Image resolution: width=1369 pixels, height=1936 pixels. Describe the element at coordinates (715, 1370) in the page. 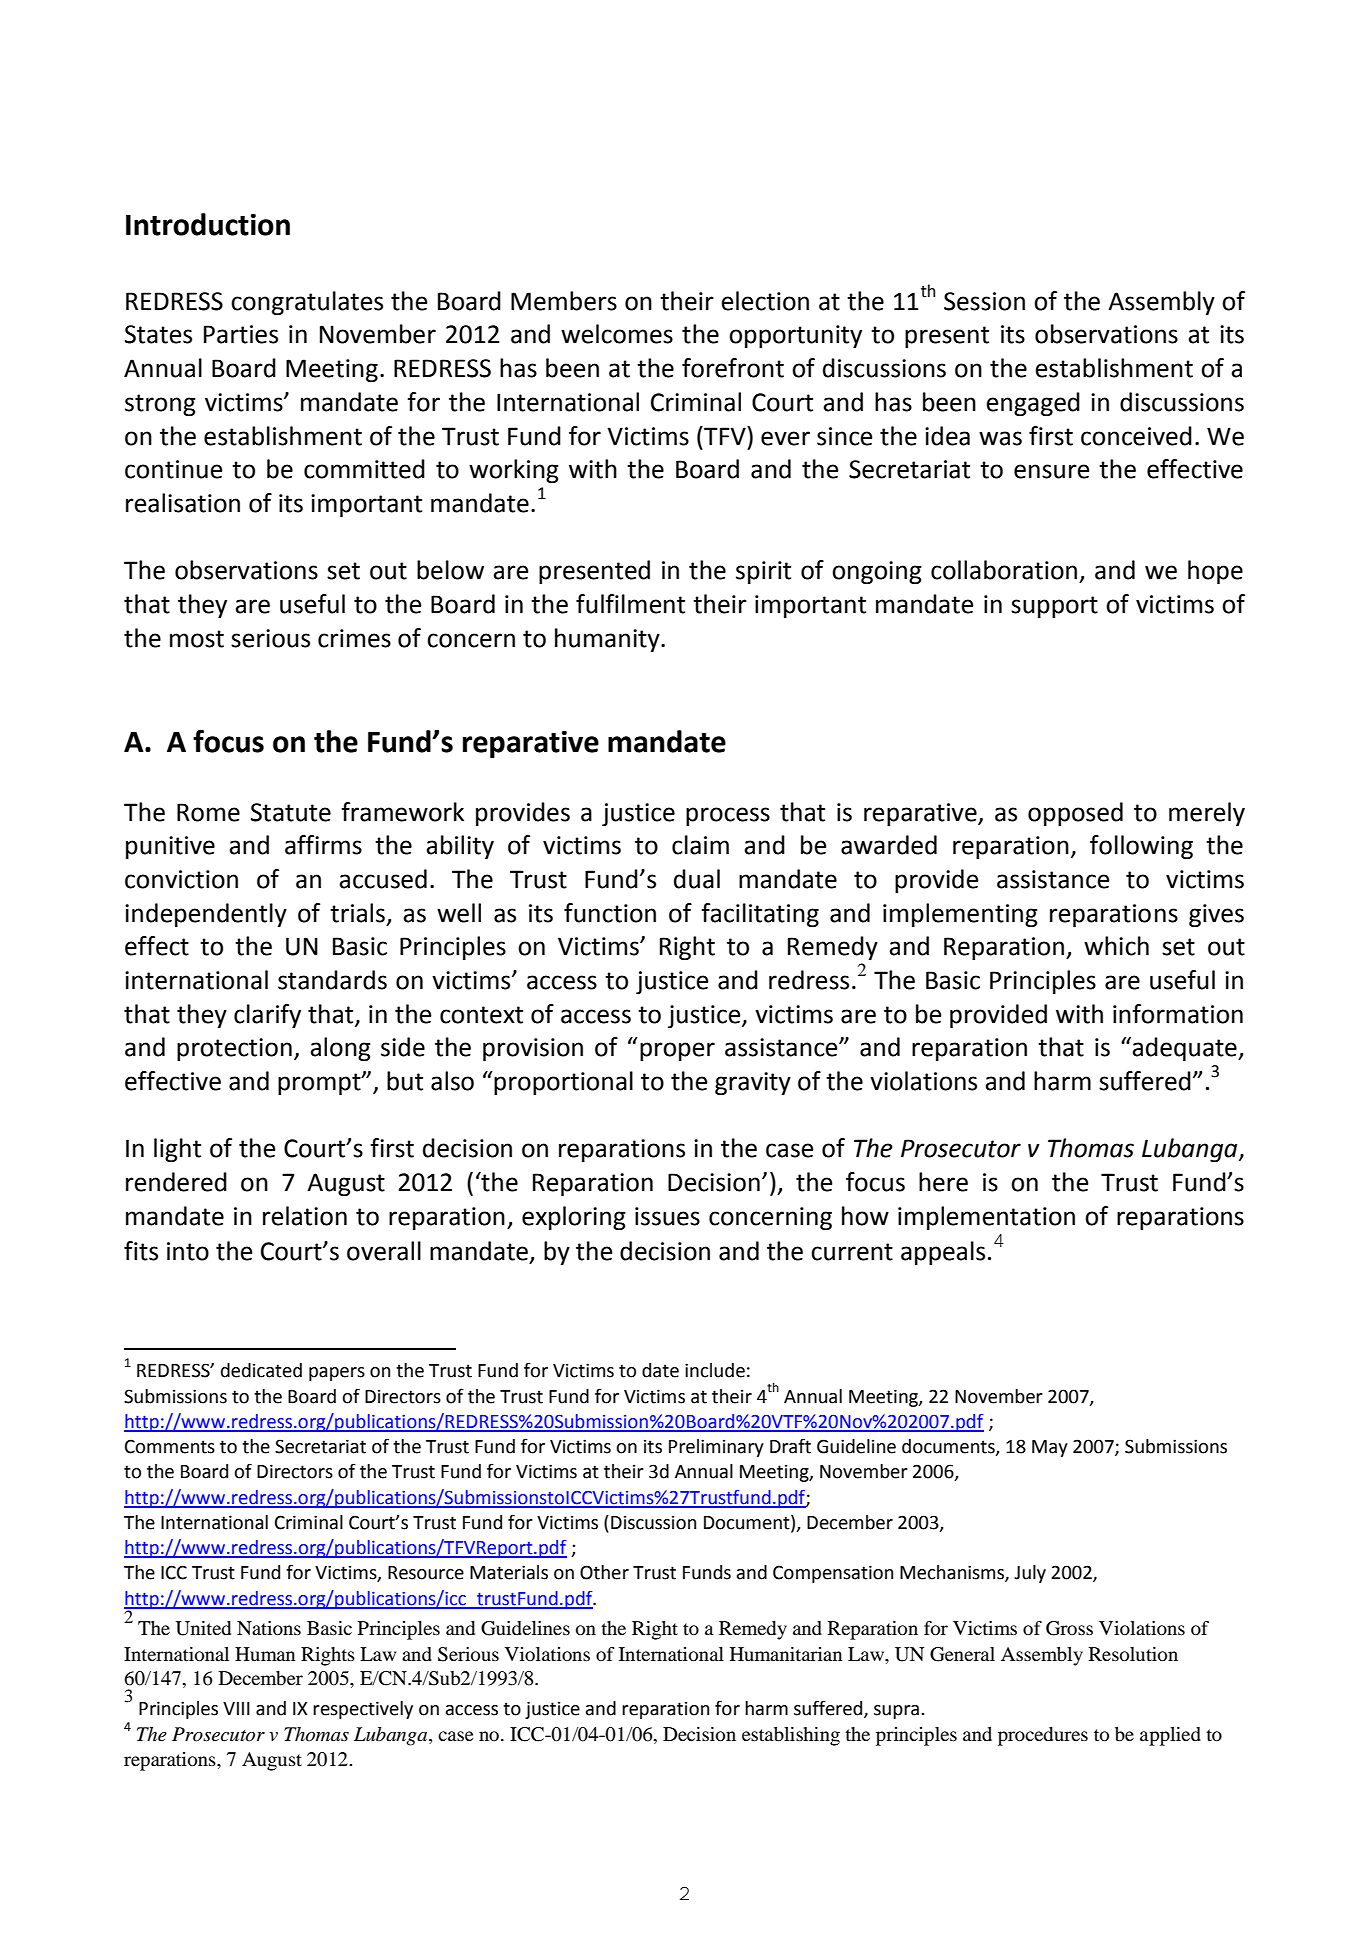

I see `include` at that location.
